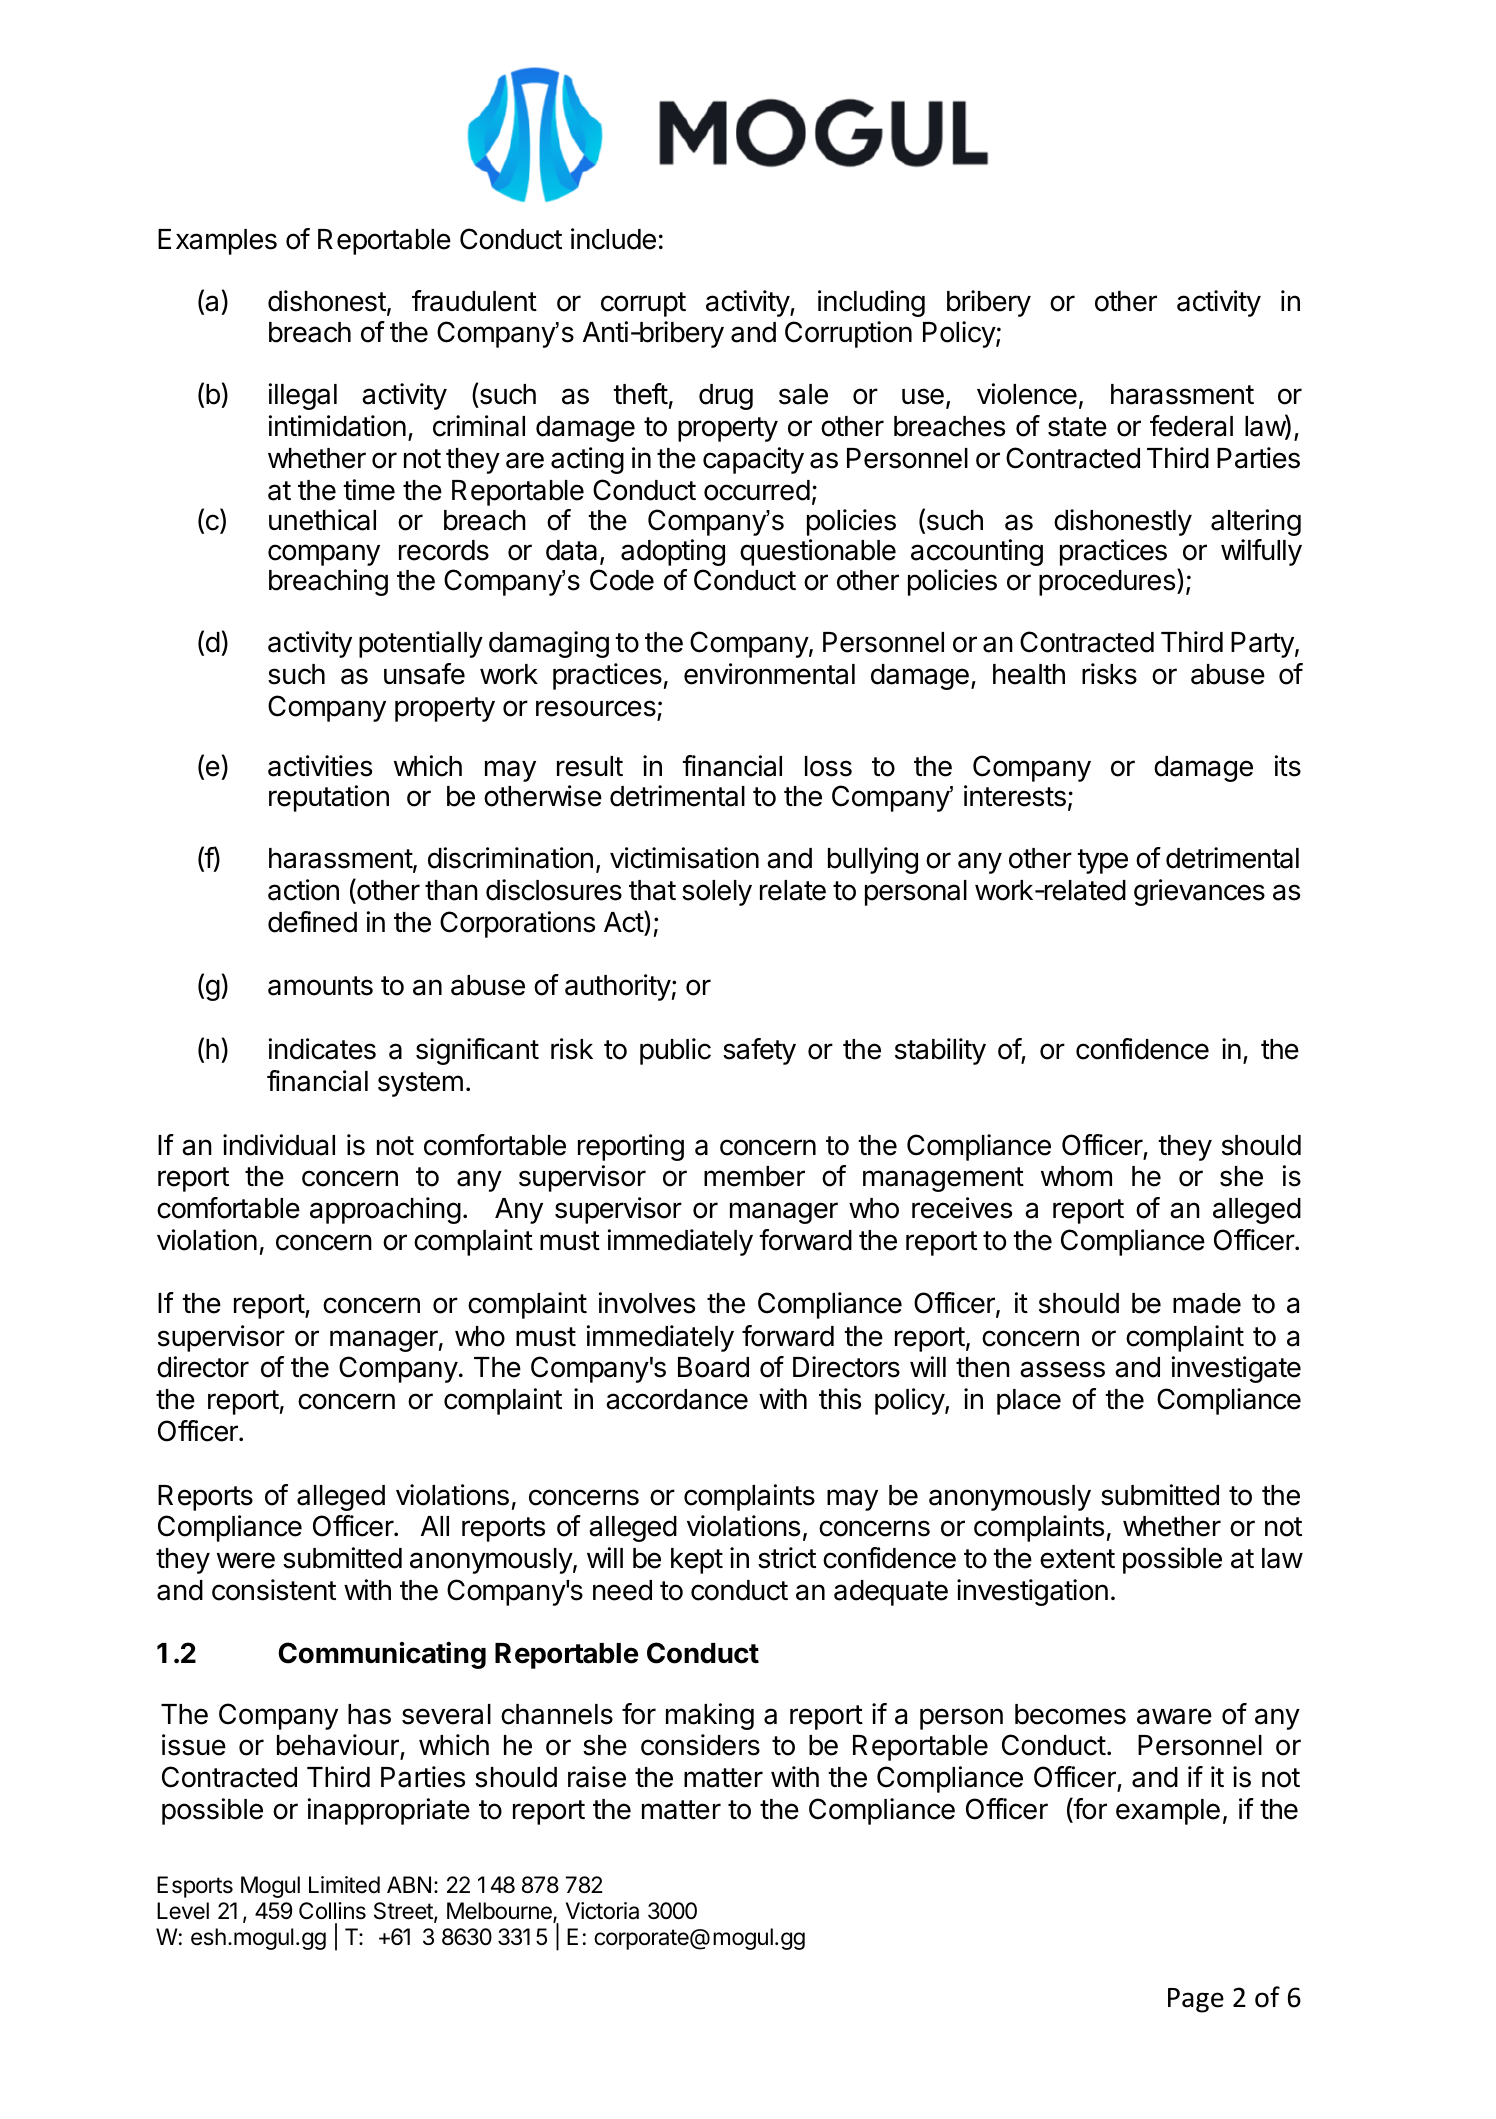 The width and height of the screenshot is (1496, 2119). Describe the element at coordinates (1236, 1369) in the screenshot. I see `investigate` at that location.
